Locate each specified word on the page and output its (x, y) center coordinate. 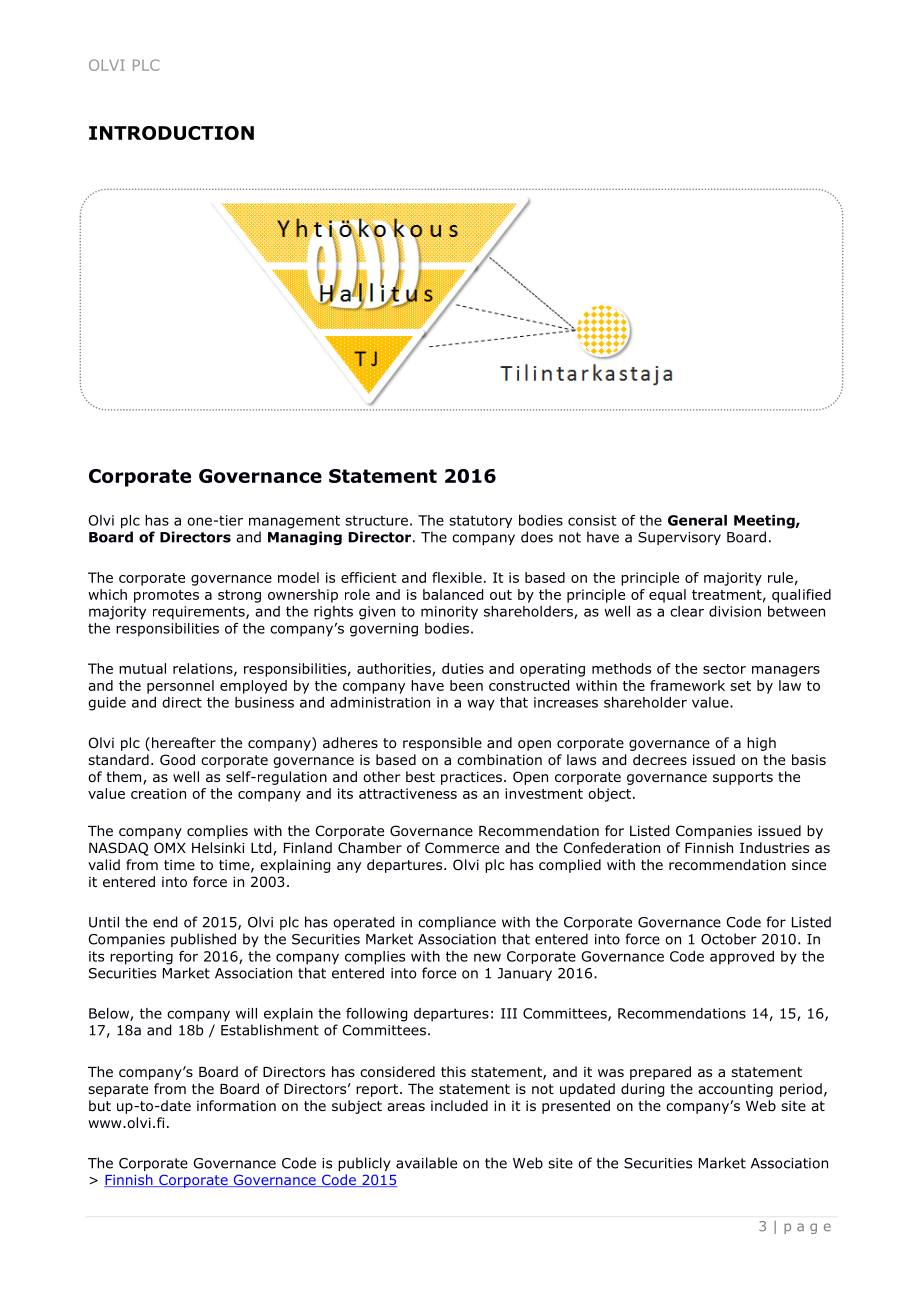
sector (724, 669)
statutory (480, 521)
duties (463, 668)
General (697, 520)
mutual (142, 668)
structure (376, 520)
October (729, 939)
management (294, 522)
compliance (457, 923)
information (236, 1106)
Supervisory (679, 538)
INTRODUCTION (171, 133)
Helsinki (218, 847)
